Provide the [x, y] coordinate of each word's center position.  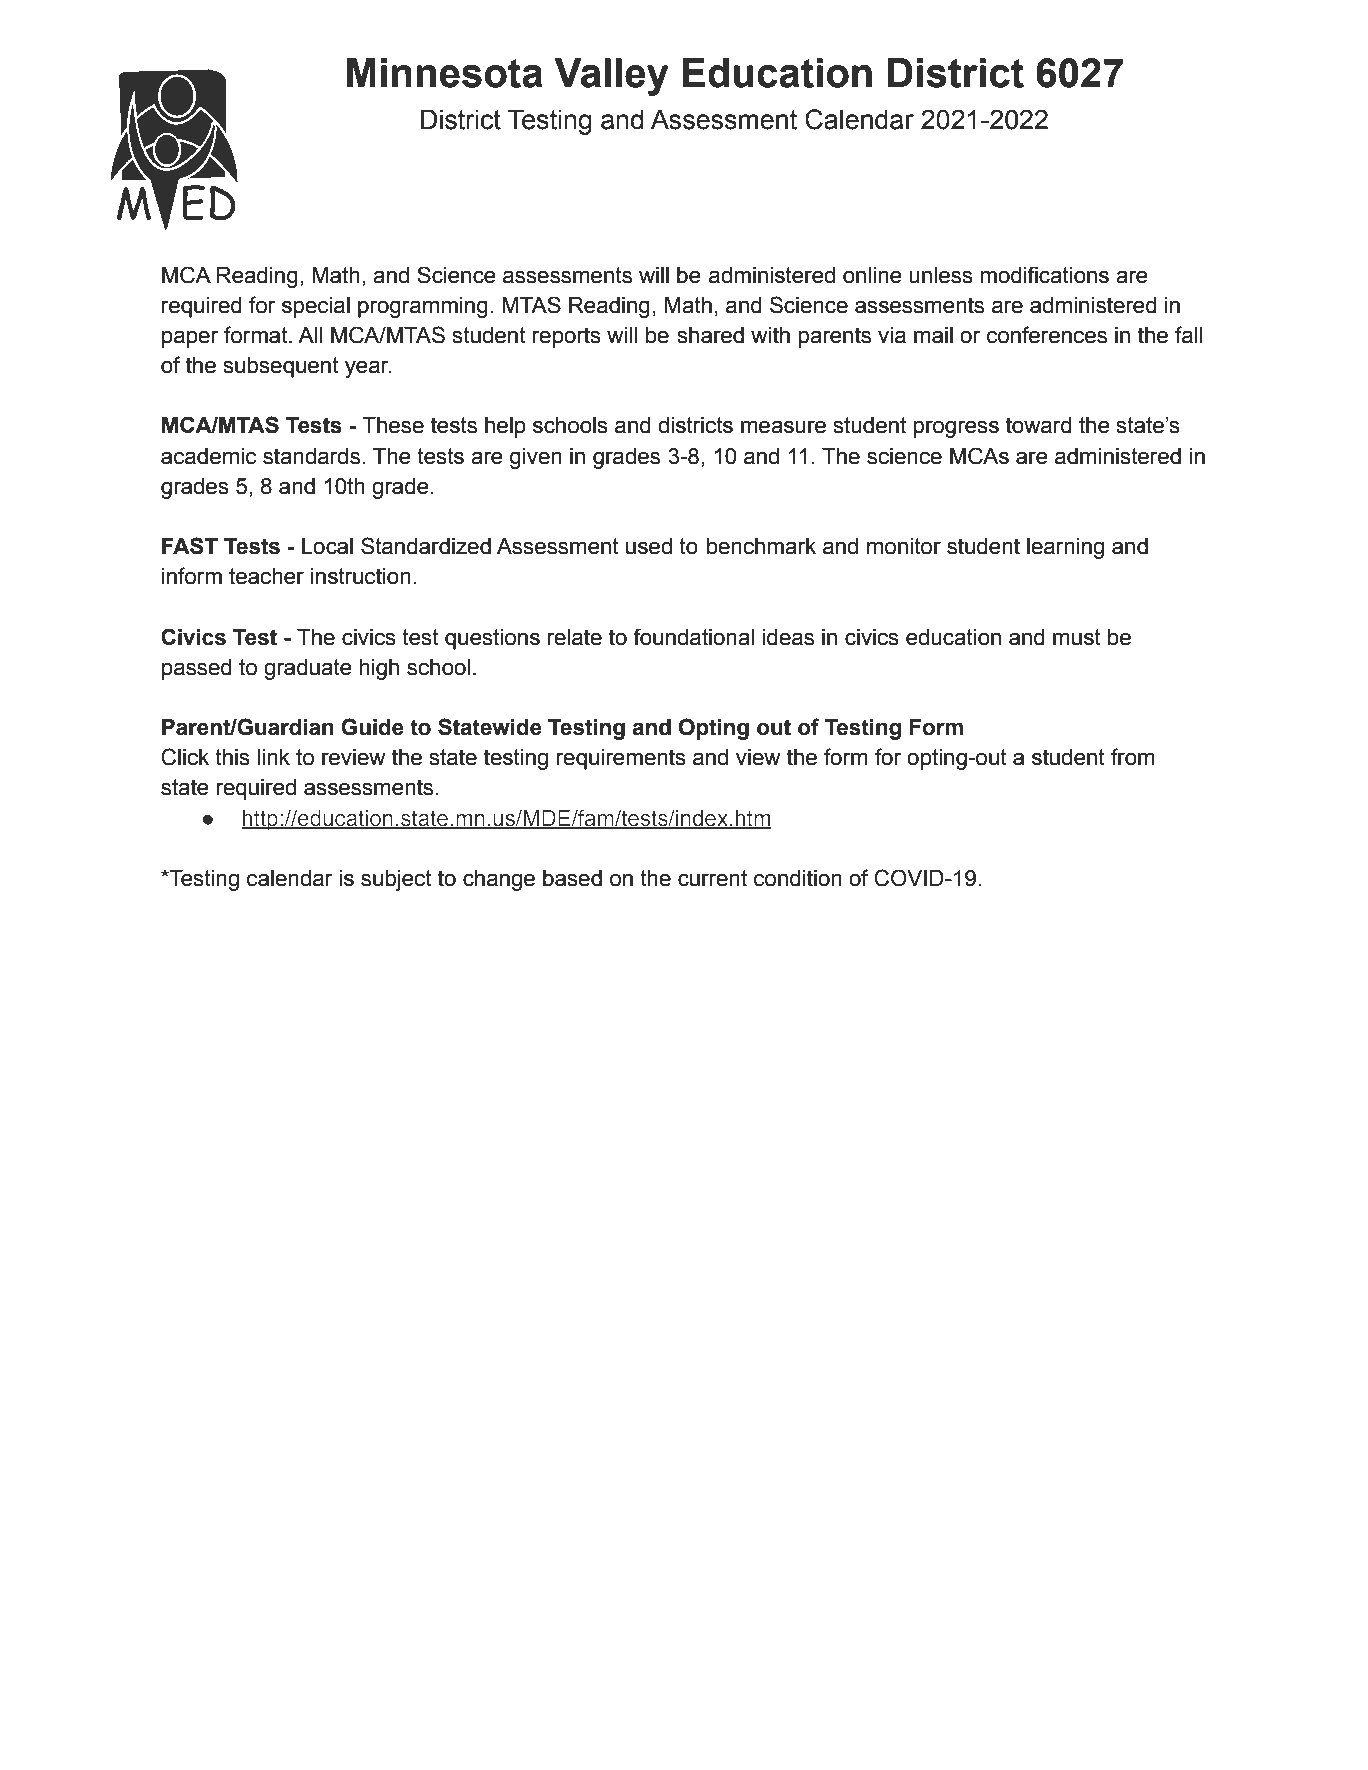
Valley [611, 77]
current [712, 878]
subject [396, 880]
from [1133, 757]
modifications [1044, 275]
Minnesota [445, 73]
